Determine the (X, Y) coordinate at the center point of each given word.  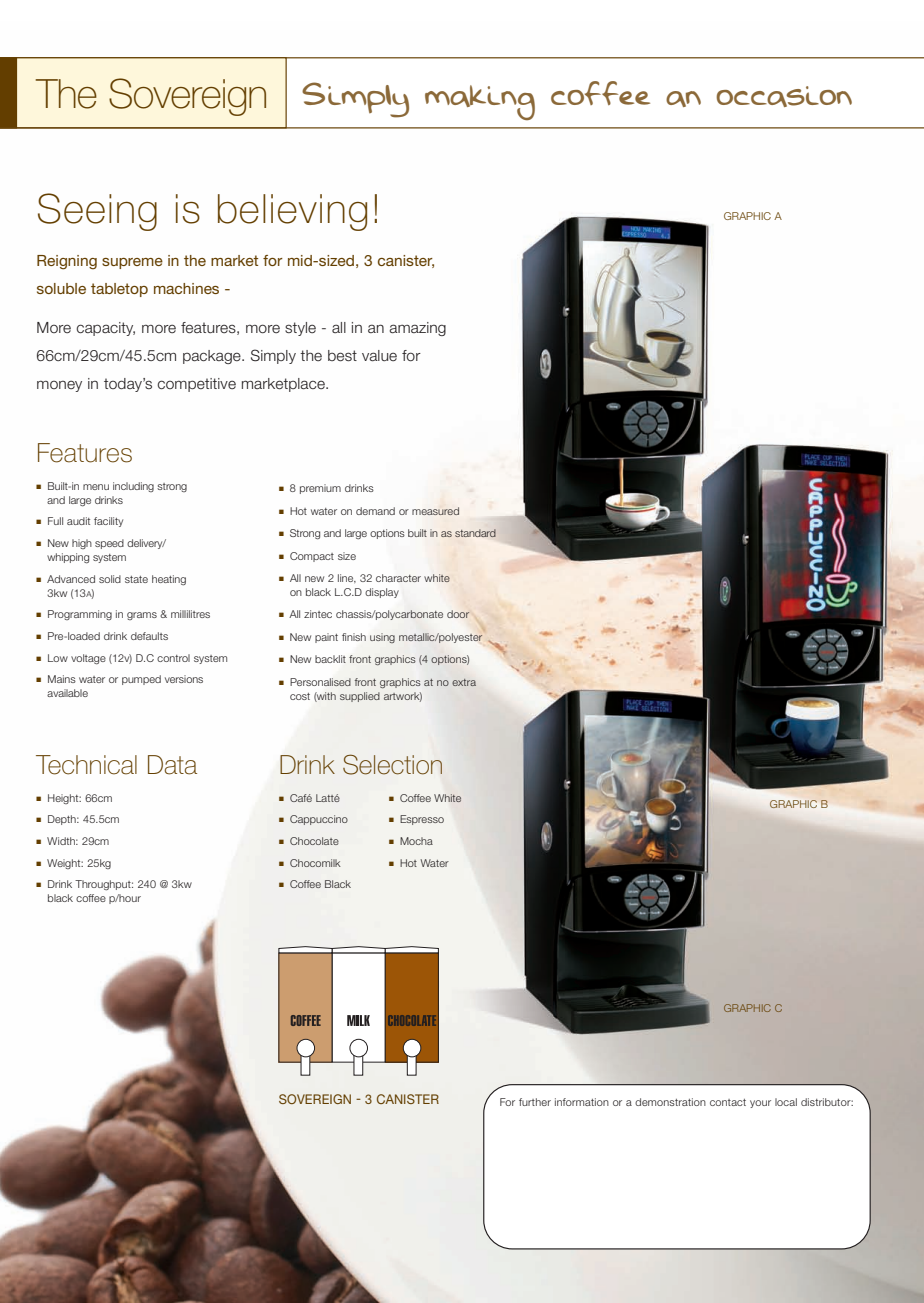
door (458, 614)
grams (142, 616)
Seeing (97, 212)
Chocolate (314, 841)
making (480, 102)
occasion (784, 96)
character (398, 578)
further (535, 1102)
